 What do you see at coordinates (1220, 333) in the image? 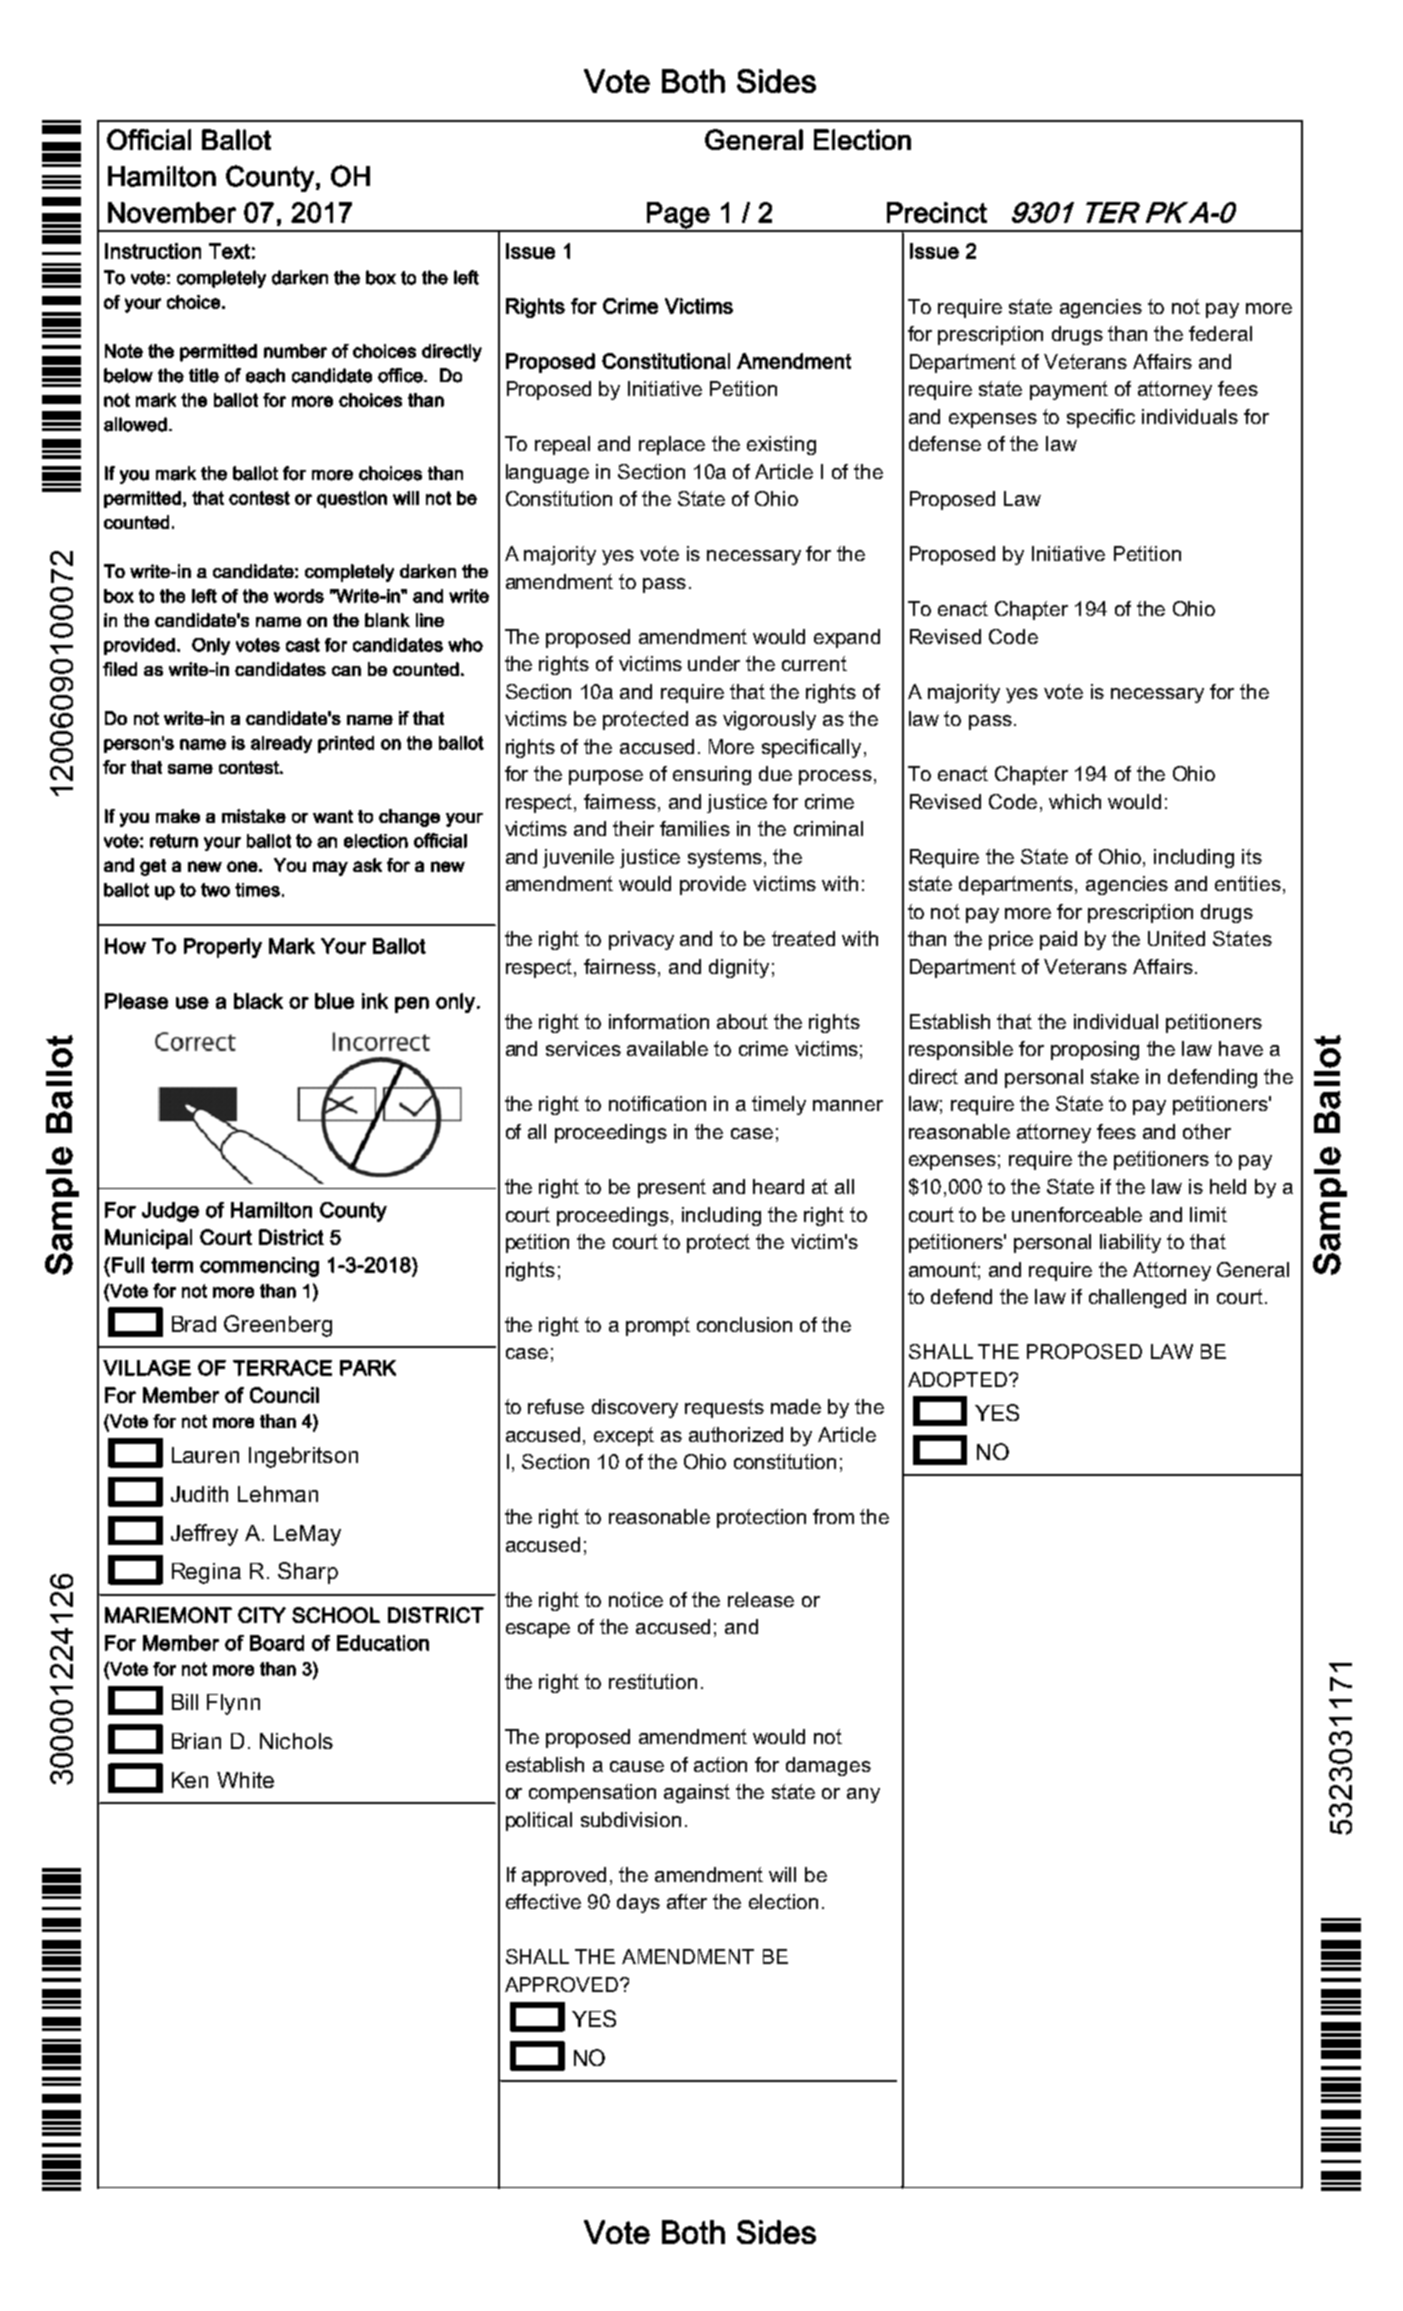
I see `federal` at bounding box center [1220, 333].
